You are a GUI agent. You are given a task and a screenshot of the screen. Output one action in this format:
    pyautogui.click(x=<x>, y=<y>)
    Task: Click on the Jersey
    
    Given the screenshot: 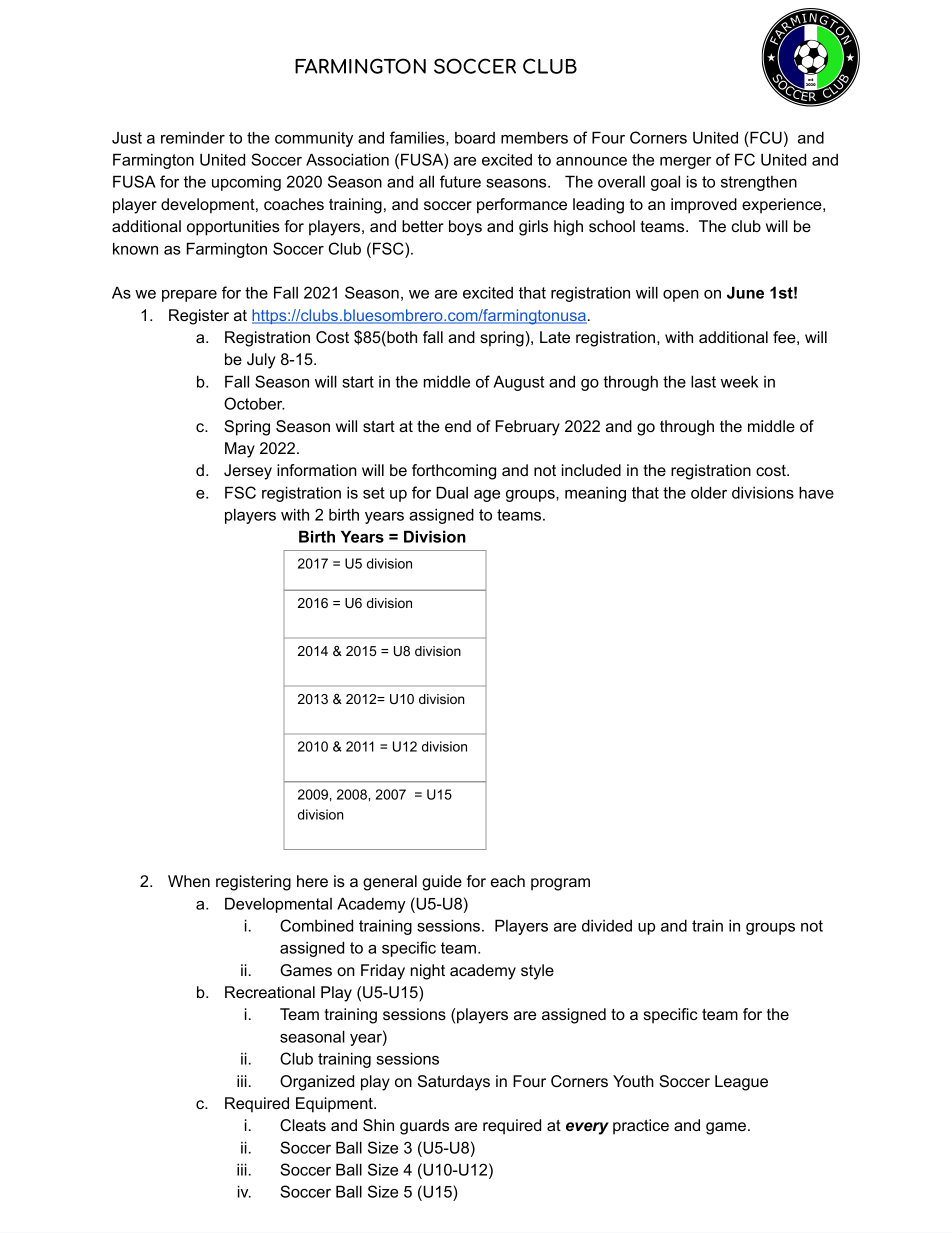 What is the action you would take?
    pyautogui.click(x=248, y=472)
